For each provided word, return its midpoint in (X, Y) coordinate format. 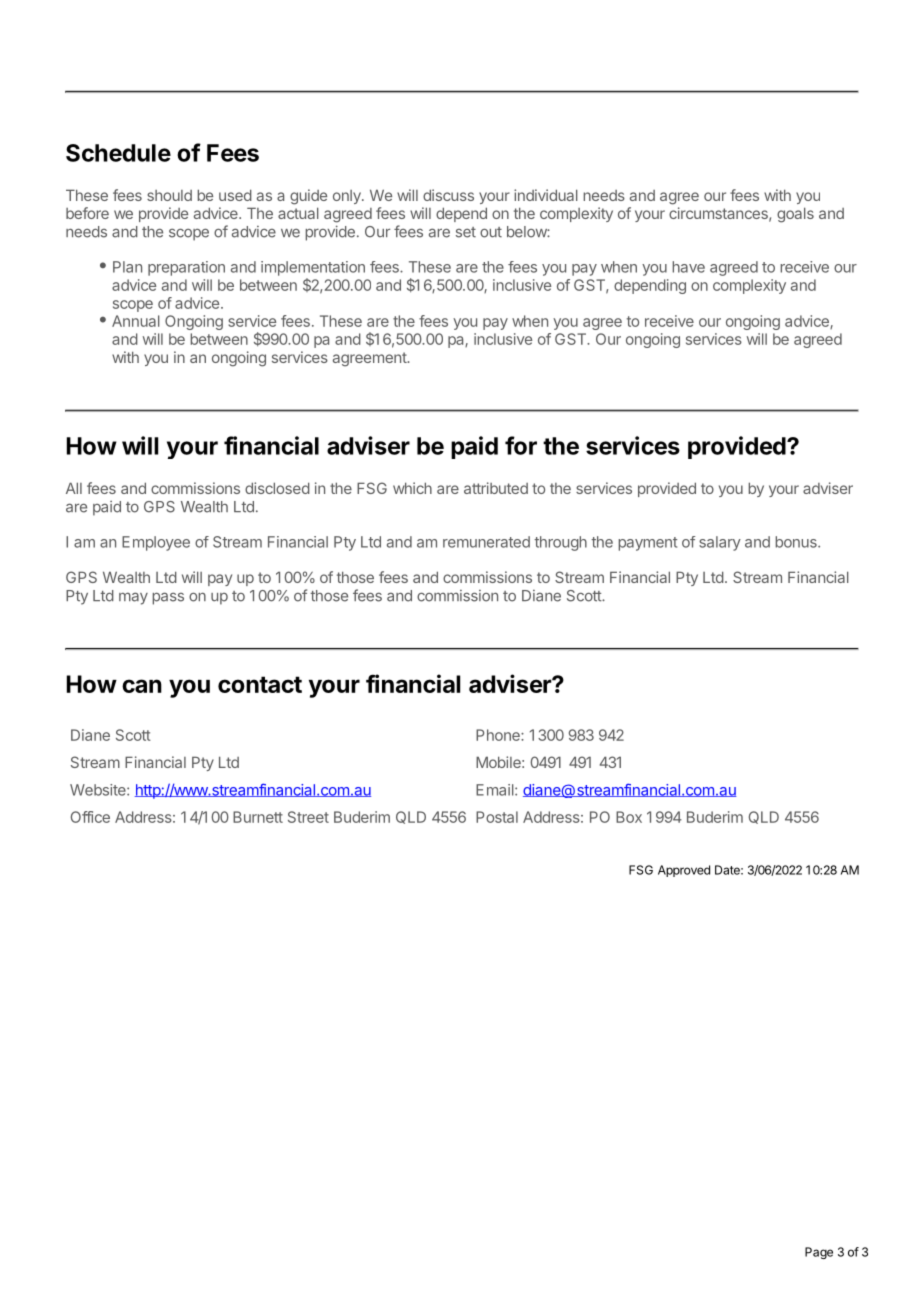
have (688, 267)
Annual (136, 321)
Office (90, 817)
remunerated (486, 542)
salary (720, 543)
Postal (497, 817)
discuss (448, 195)
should (169, 195)
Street (308, 817)
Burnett (258, 817)
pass (168, 598)
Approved (684, 871)
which (412, 488)
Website (99, 790)
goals (795, 215)
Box (629, 817)
